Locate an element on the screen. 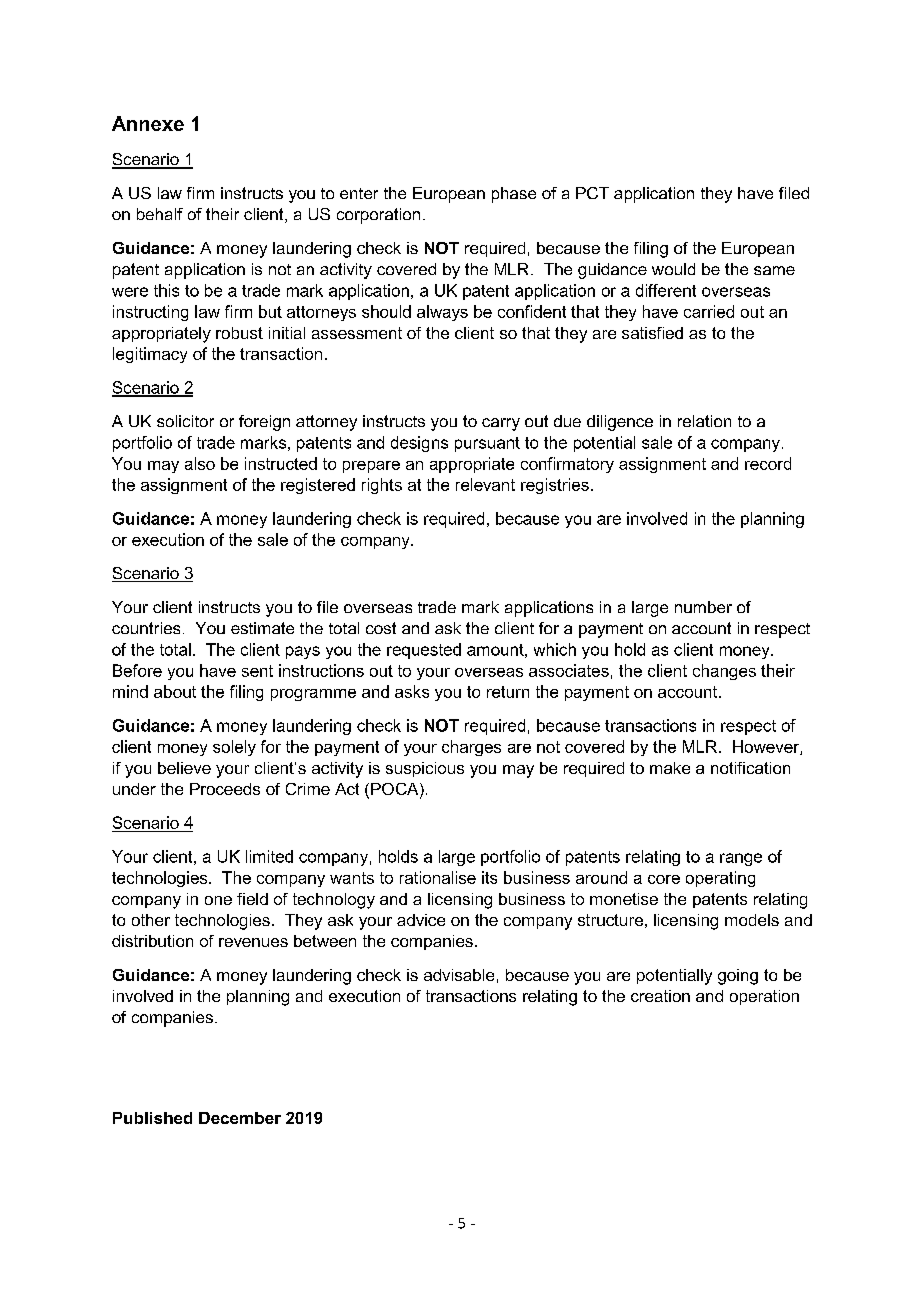 This screenshot has height=1308, width=924. number is located at coordinates (703, 607).
